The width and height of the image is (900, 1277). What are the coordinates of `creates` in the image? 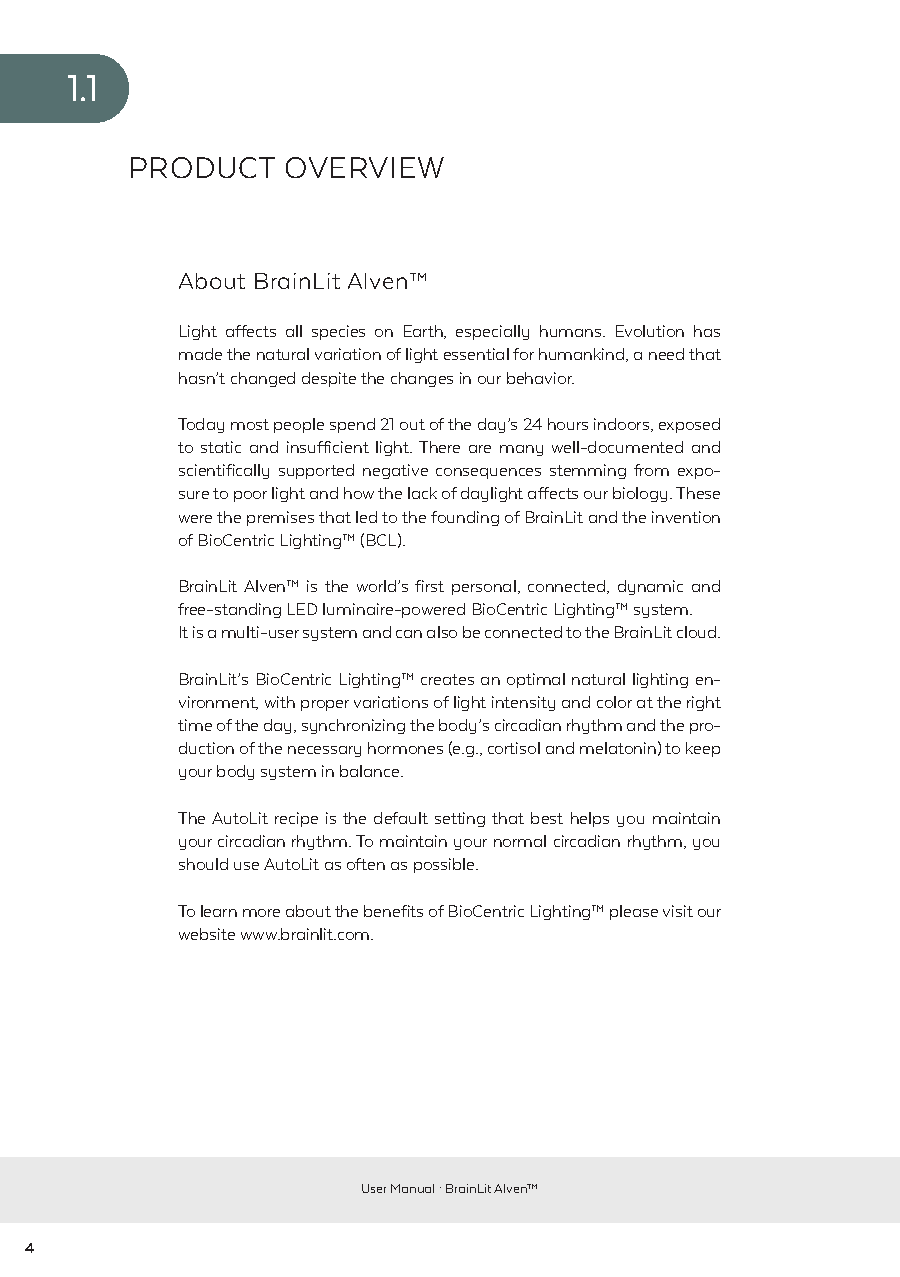 It's located at (447, 679).
